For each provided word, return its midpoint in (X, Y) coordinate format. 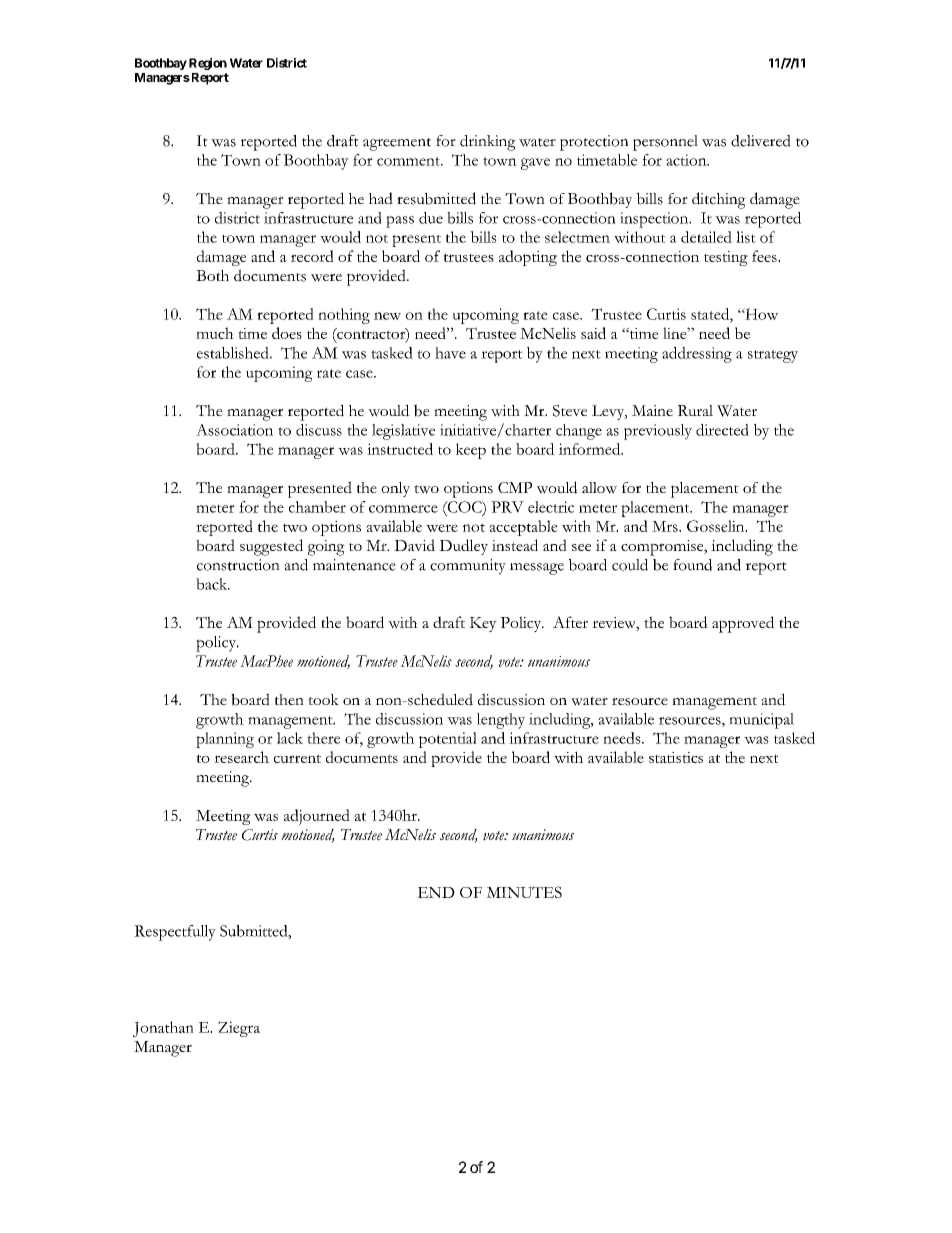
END (436, 892)
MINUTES (524, 892)
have (450, 353)
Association (234, 430)
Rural (695, 410)
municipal (761, 721)
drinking (488, 143)
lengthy (501, 721)
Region (208, 64)
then (289, 699)
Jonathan (163, 1029)
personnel (665, 143)
